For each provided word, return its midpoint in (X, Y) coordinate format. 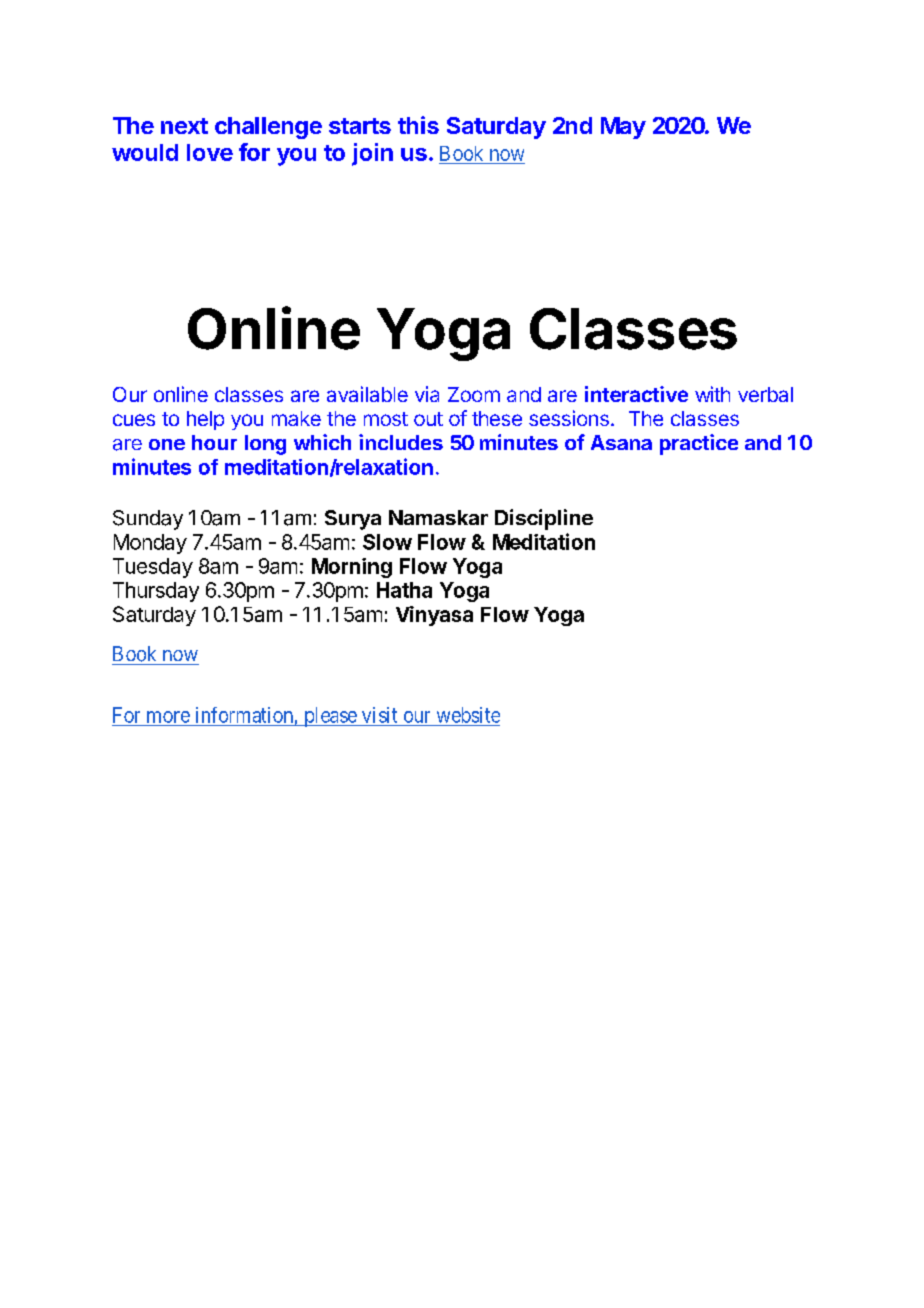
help (205, 420)
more (168, 717)
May (623, 128)
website (468, 715)
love (210, 152)
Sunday (148, 520)
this (418, 125)
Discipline (544, 519)
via (427, 394)
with (712, 394)
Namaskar (438, 517)
